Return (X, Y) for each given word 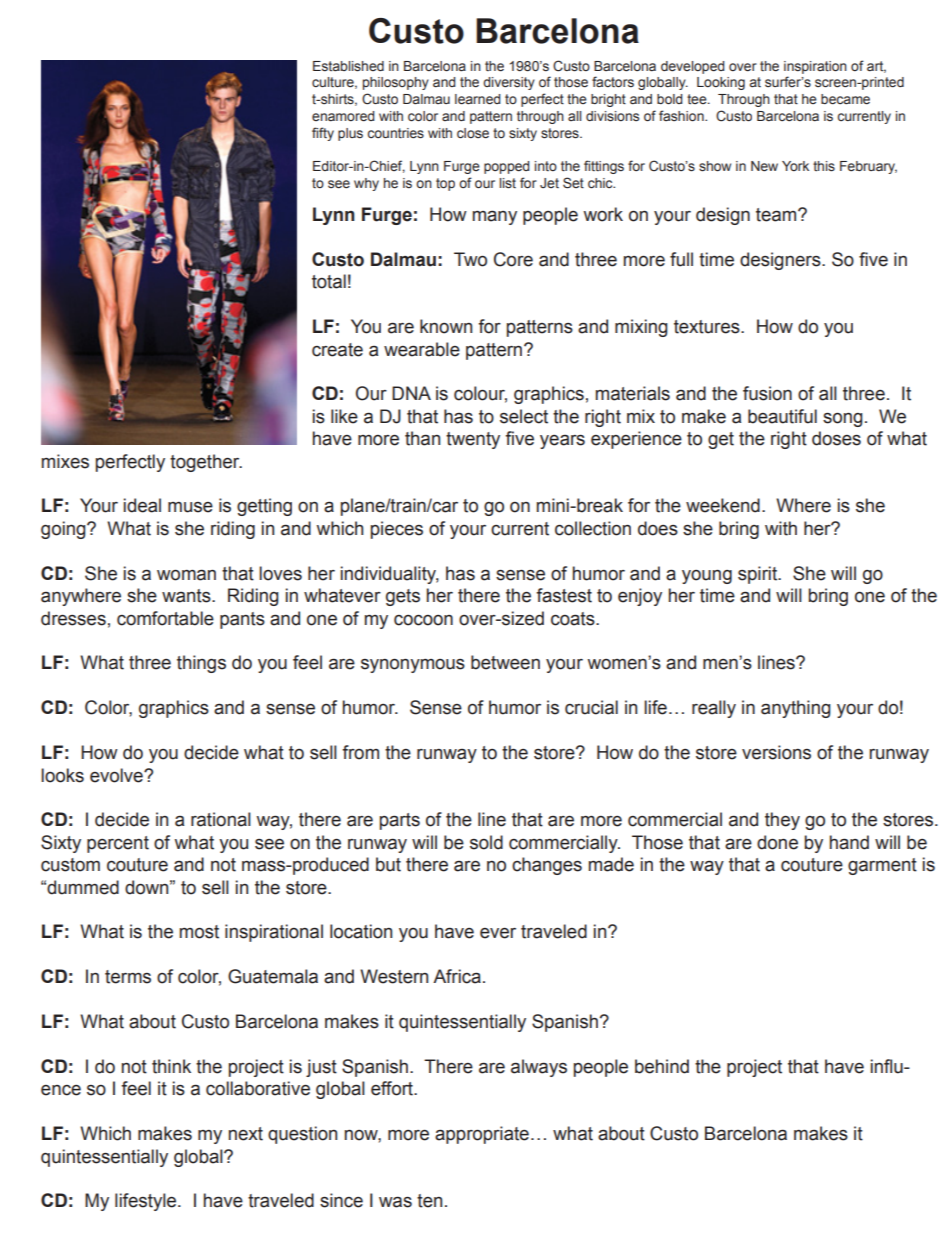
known (446, 326)
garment (882, 866)
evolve (117, 775)
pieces (397, 530)
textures (708, 327)
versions (776, 752)
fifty (323, 134)
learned (478, 99)
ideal (142, 505)
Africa (457, 976)
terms (128, 977)
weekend (723, 505)
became (845, 99)
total (329, 281)
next (246, 1134)
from (360, 752)
